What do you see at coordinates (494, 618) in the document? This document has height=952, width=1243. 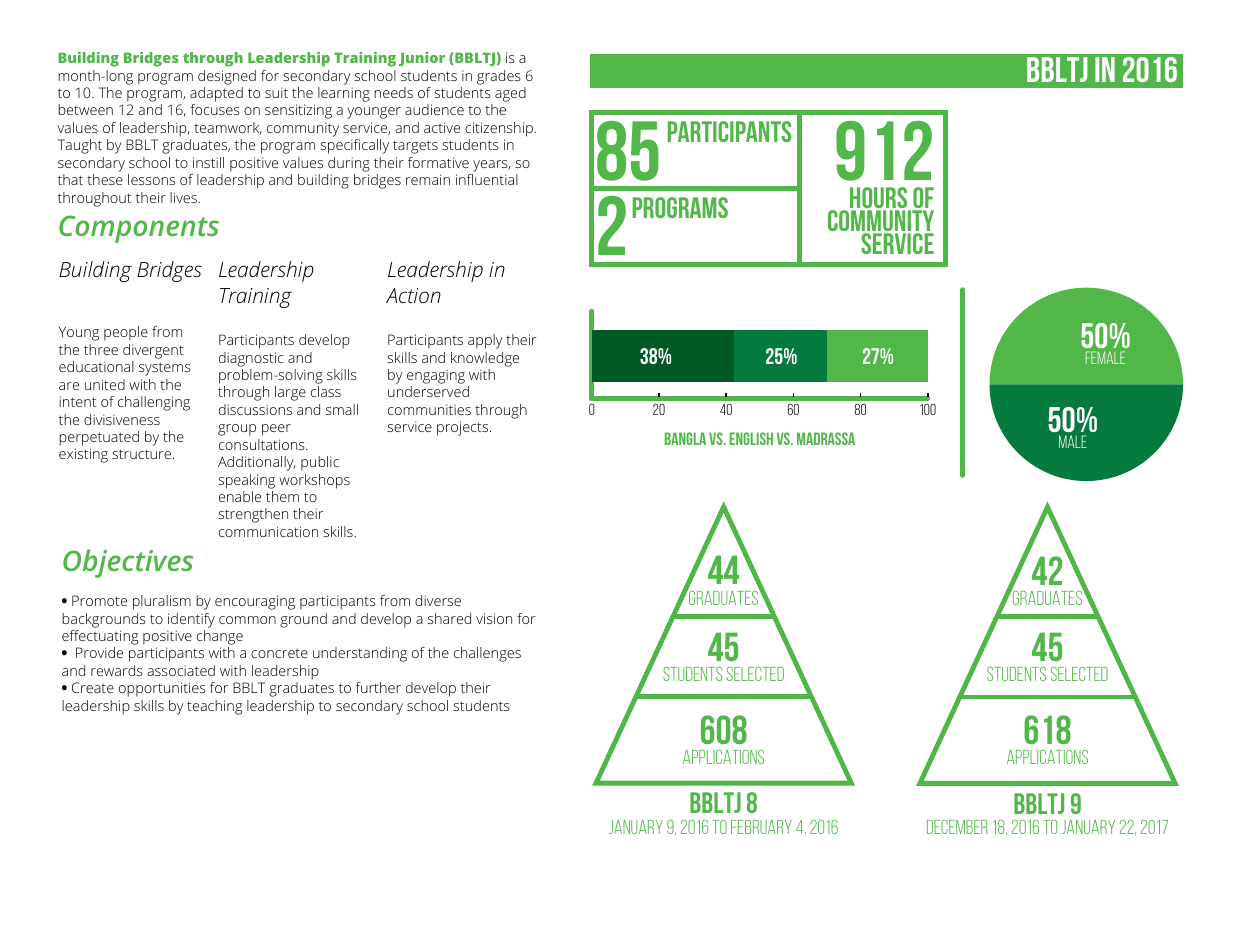 I see `vision` at bounding box center [494, 618].
